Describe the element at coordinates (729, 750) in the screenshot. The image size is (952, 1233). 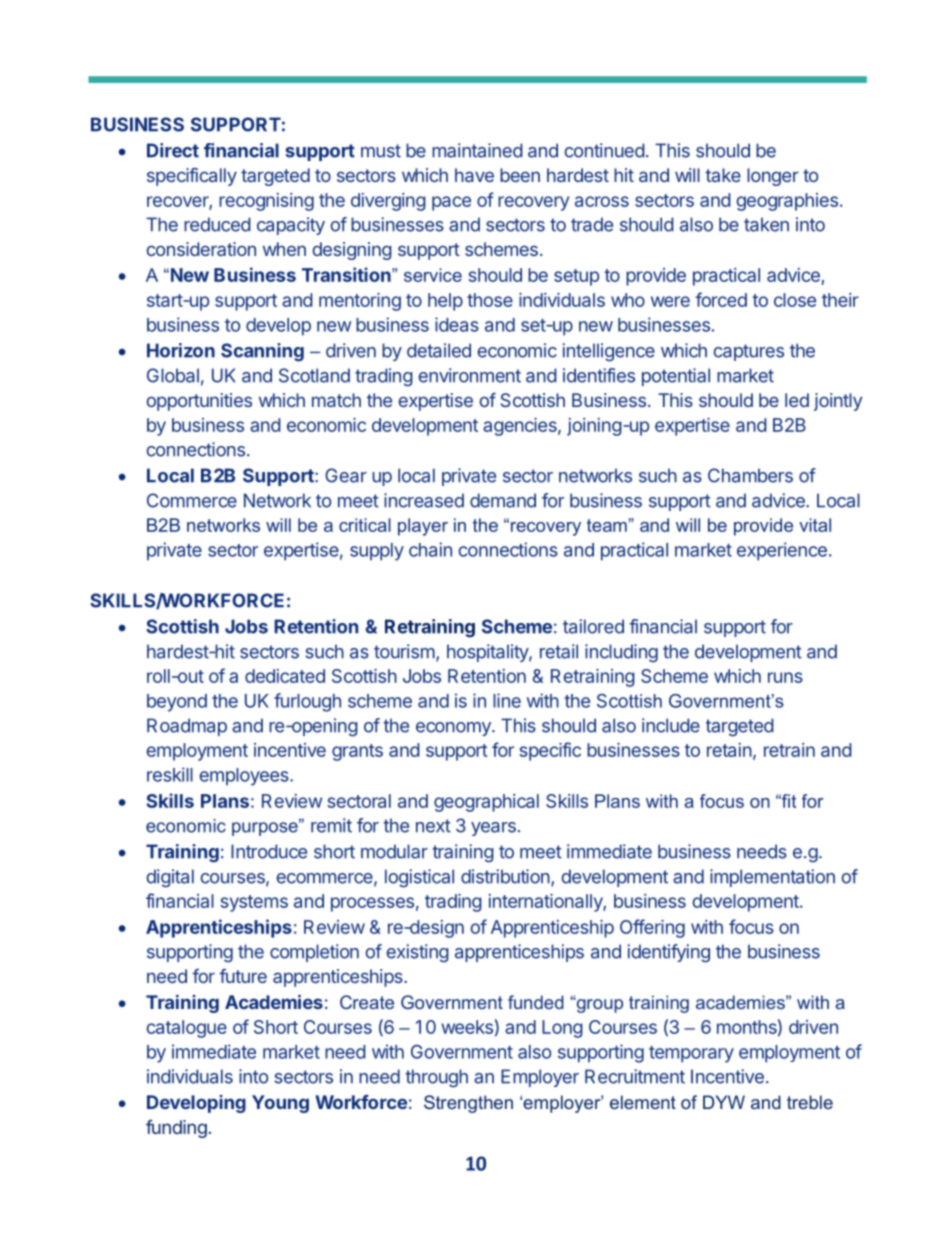
I see `retain` at that location.
